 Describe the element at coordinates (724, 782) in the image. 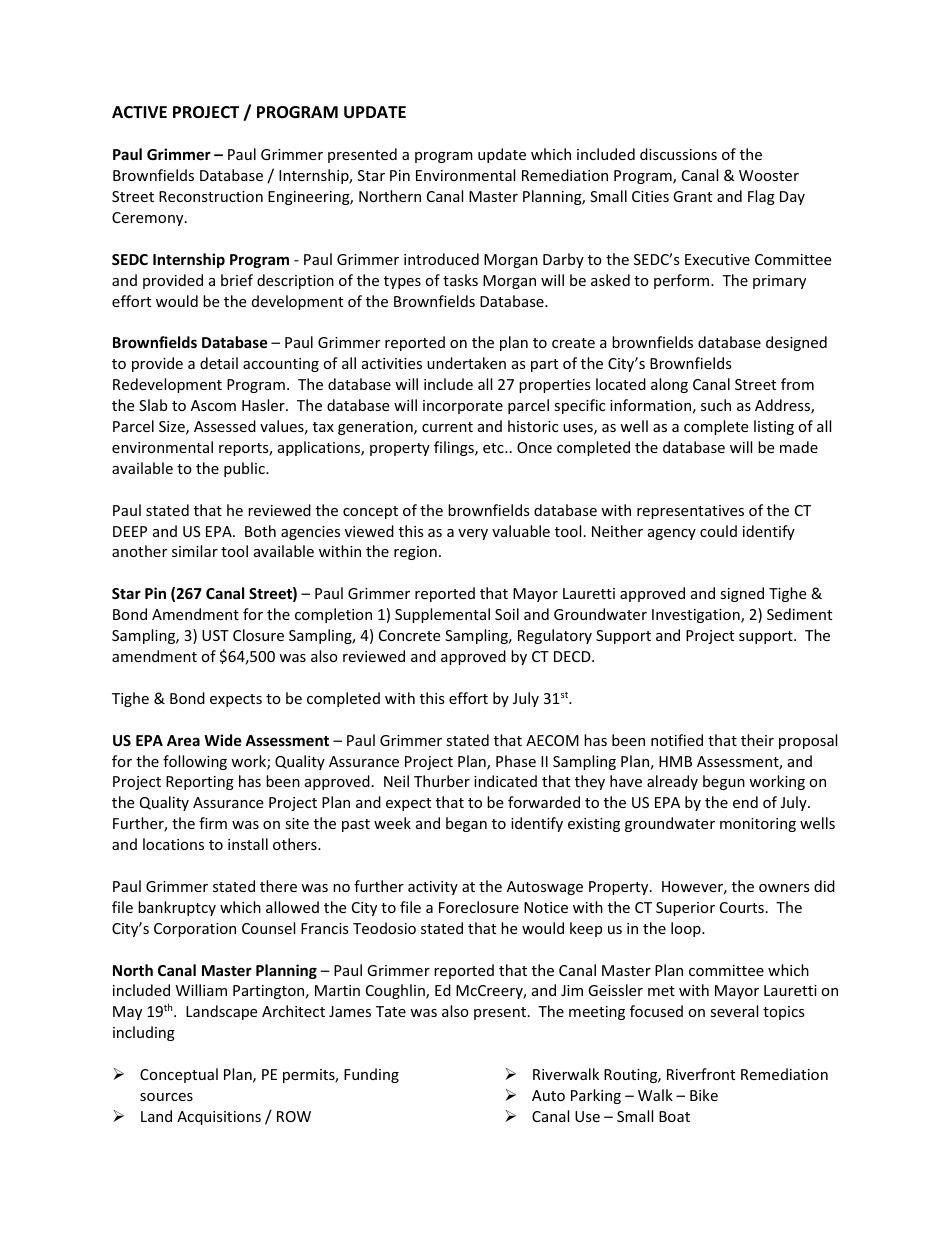

I see `begun` at that location.
